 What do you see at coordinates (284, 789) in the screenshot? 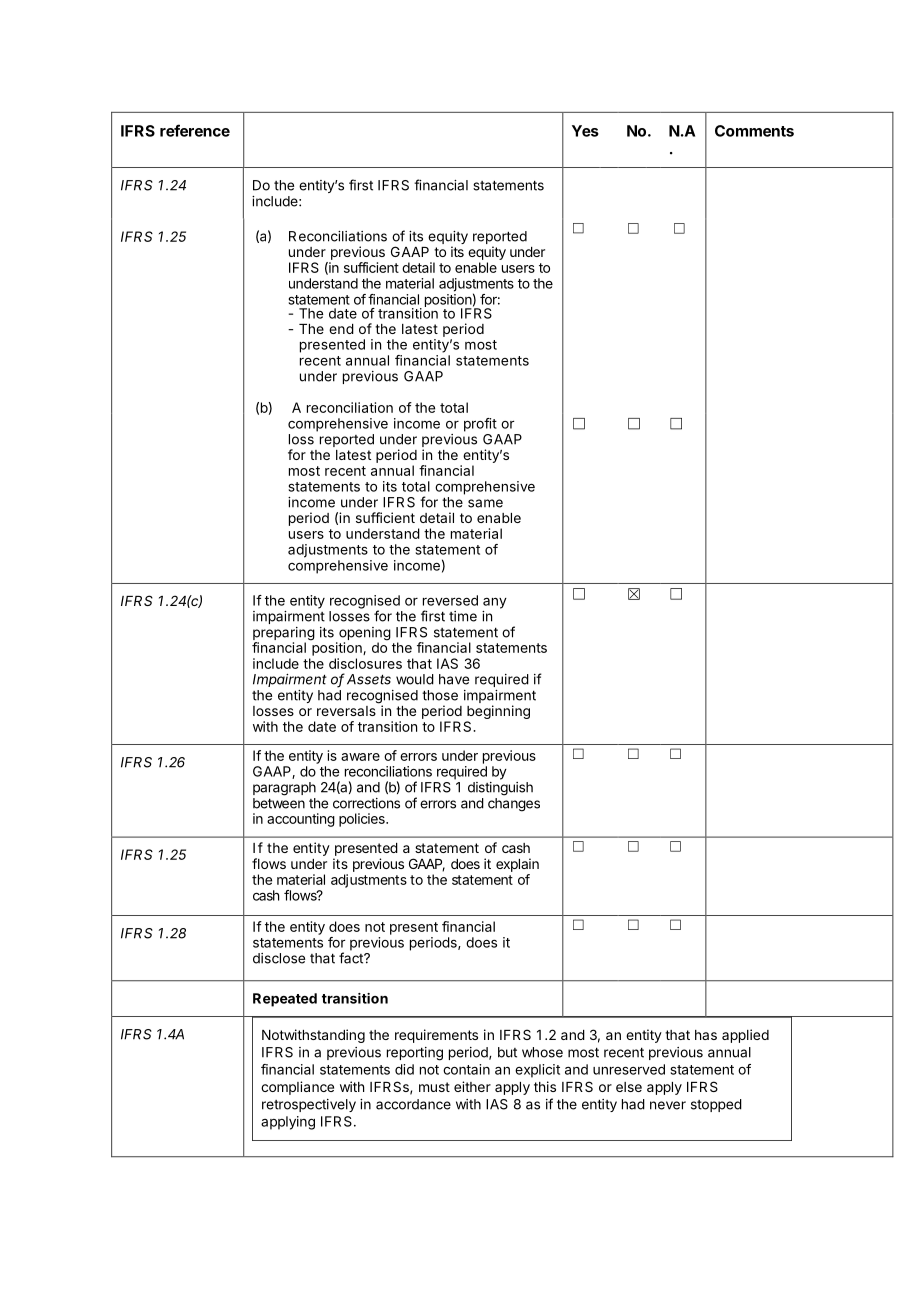
I see `paragraph` at bounding box center [284, 789].
